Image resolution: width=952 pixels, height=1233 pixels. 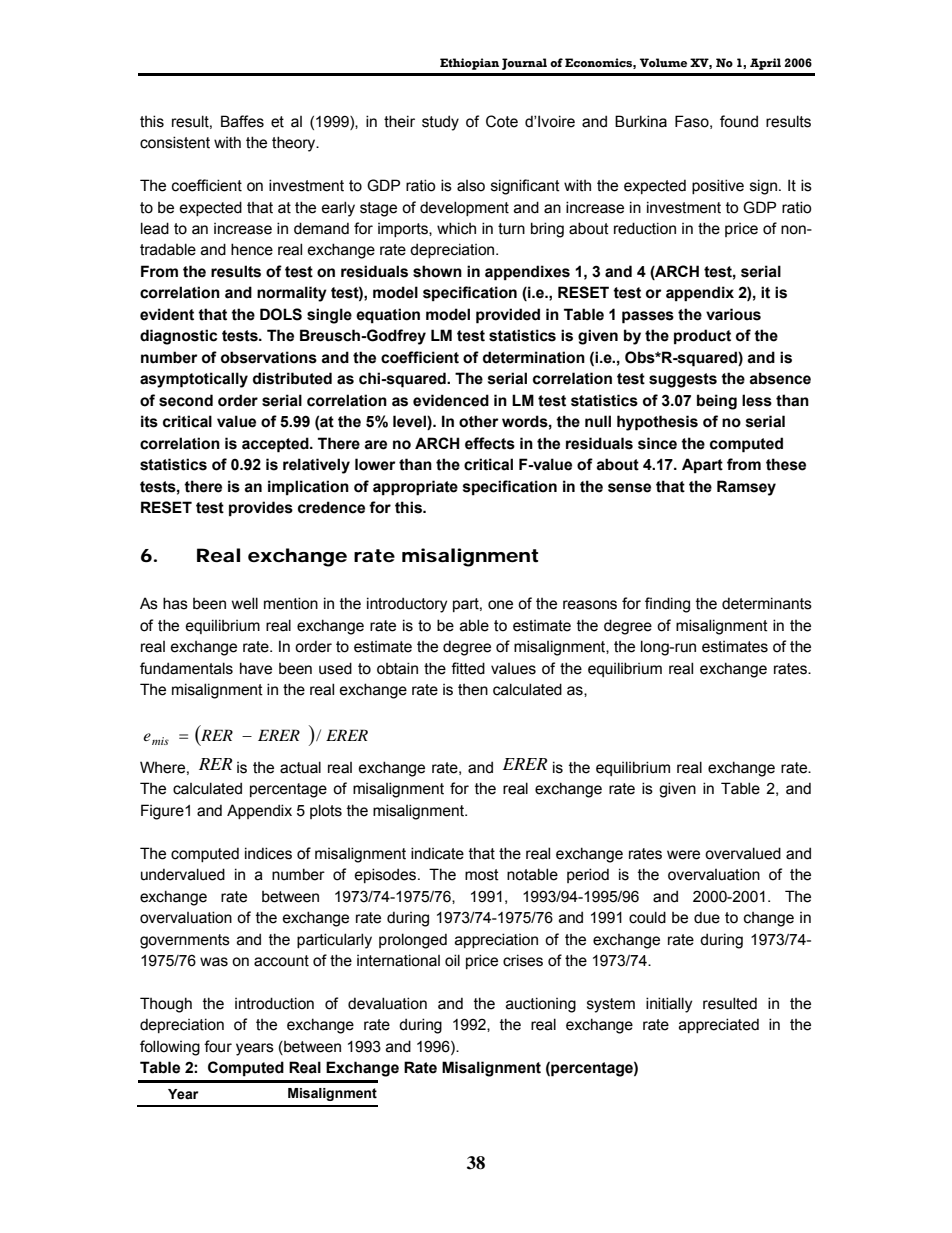 I want to click on hence, so click(x=252, y=249).
